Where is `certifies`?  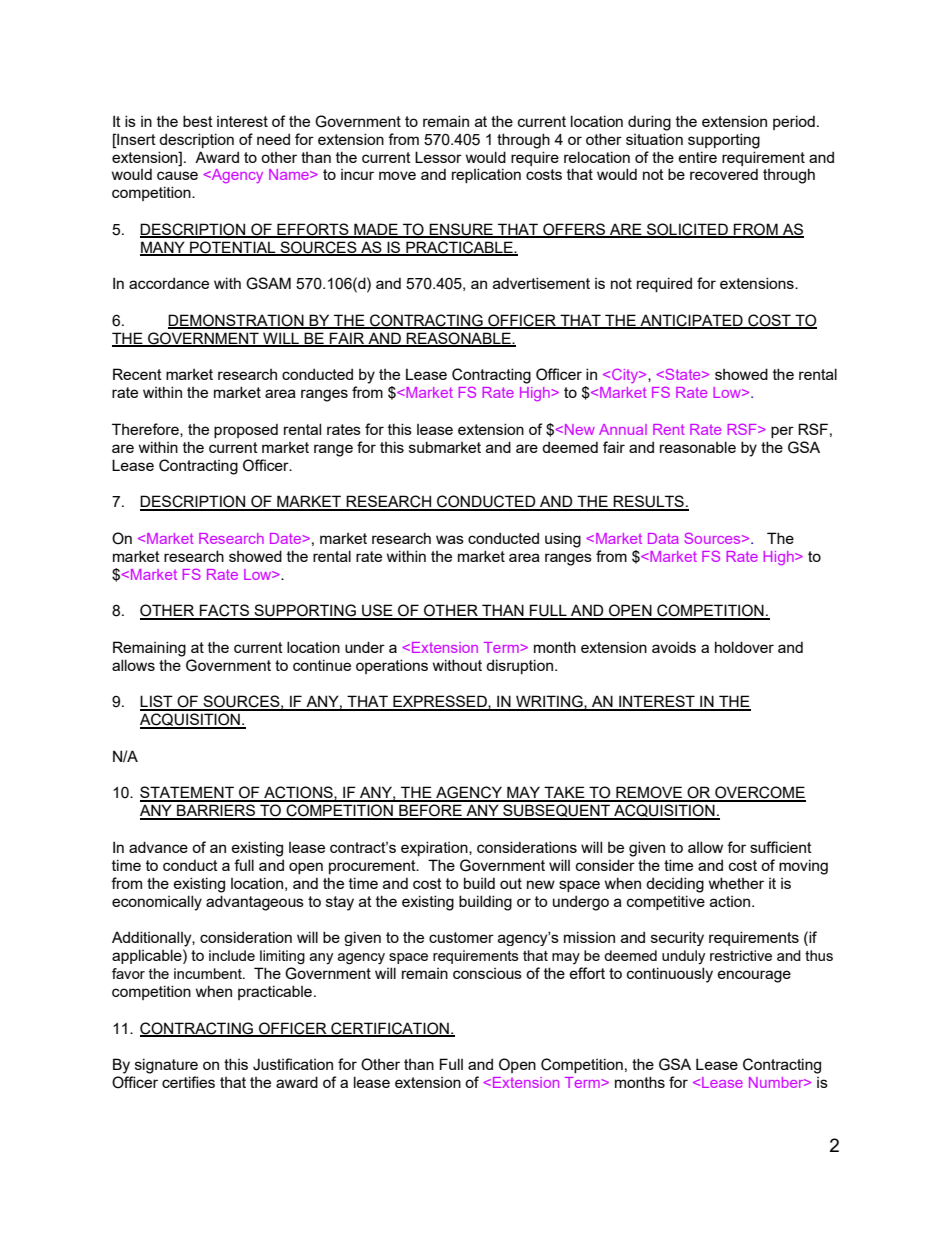 certifies is located at coordinates (188, 1082).
